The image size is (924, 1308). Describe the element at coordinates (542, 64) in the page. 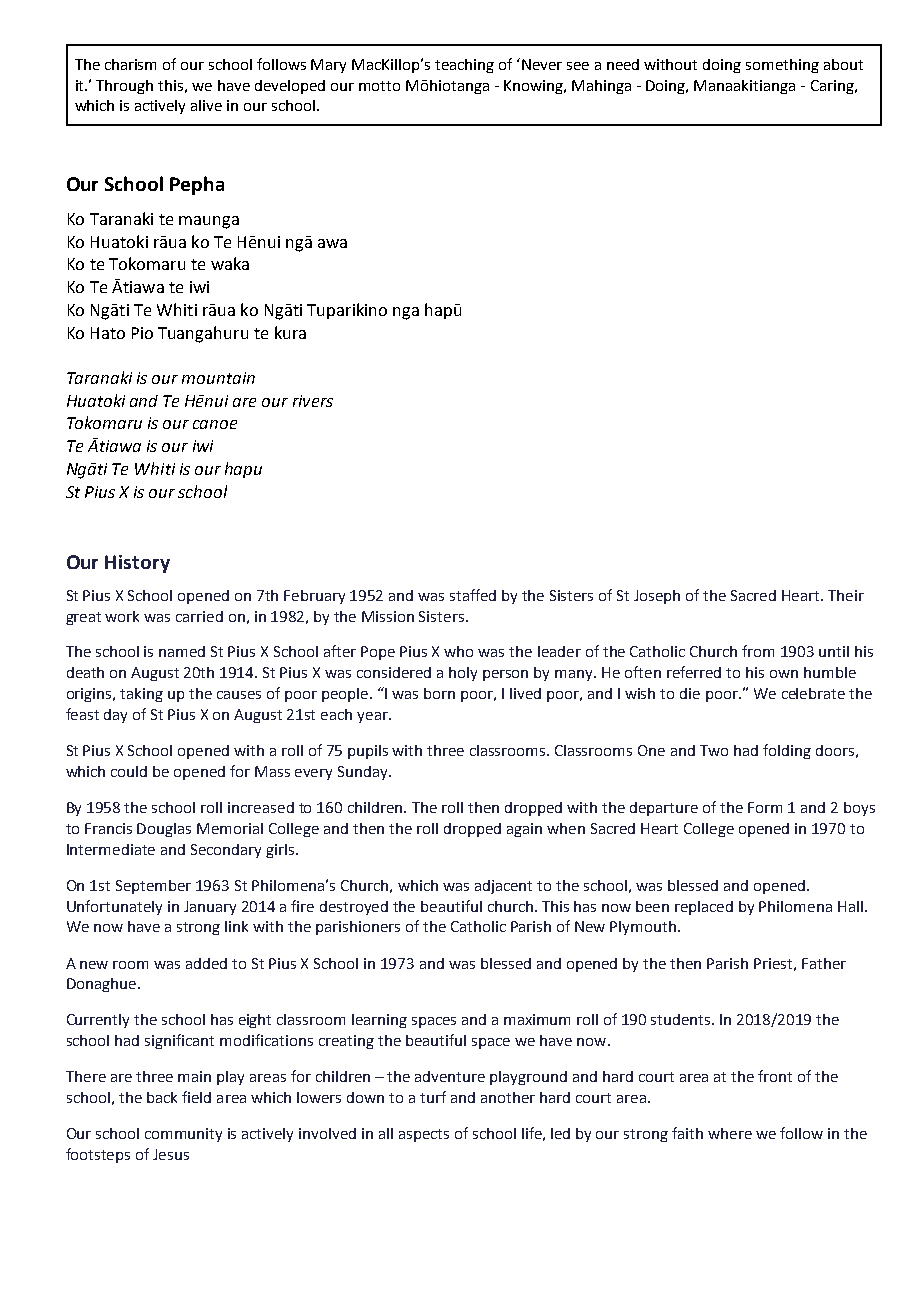

I see `Never` at that location.
